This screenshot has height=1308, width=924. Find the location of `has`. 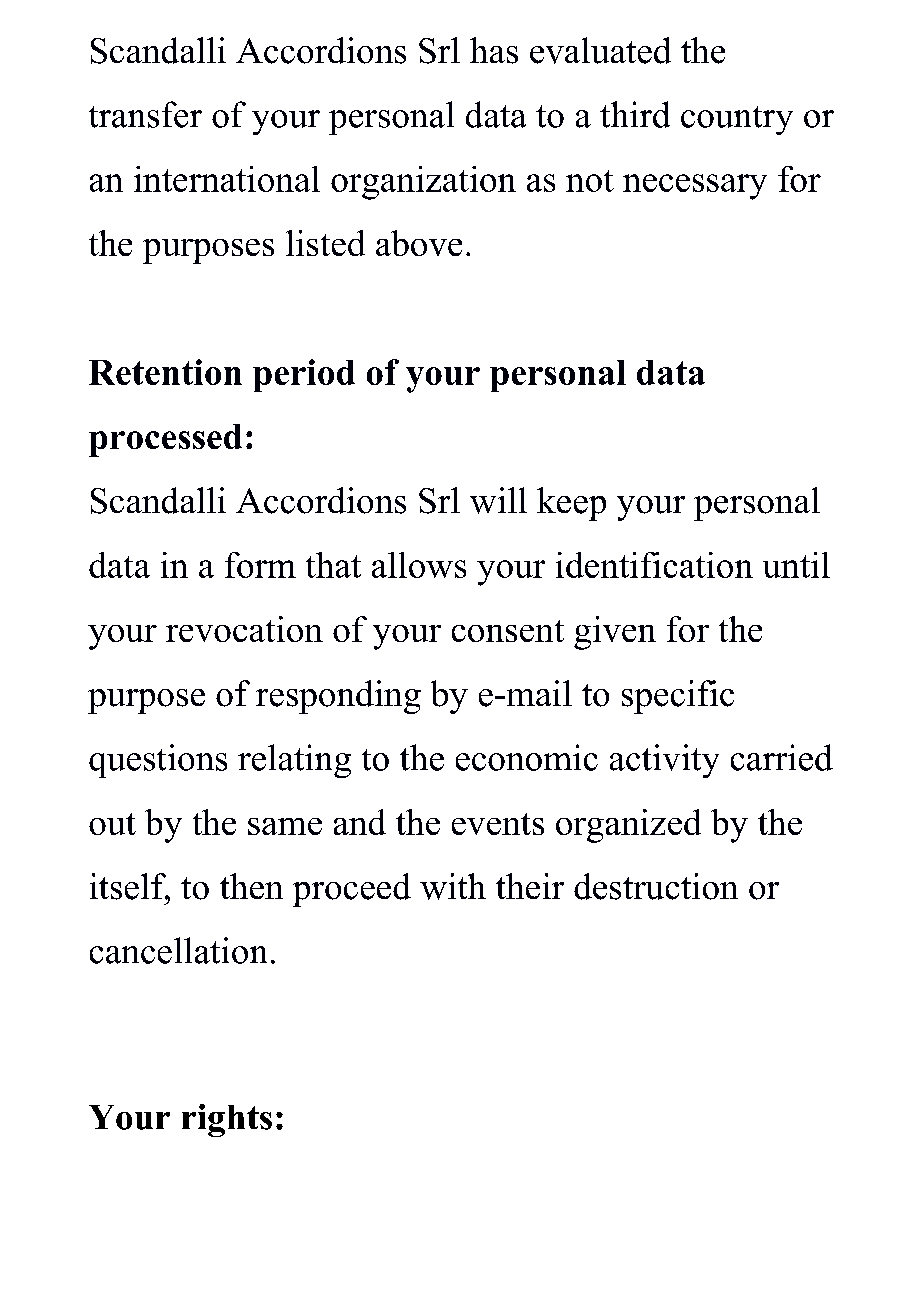

has is located at coordinates (494, 50).
